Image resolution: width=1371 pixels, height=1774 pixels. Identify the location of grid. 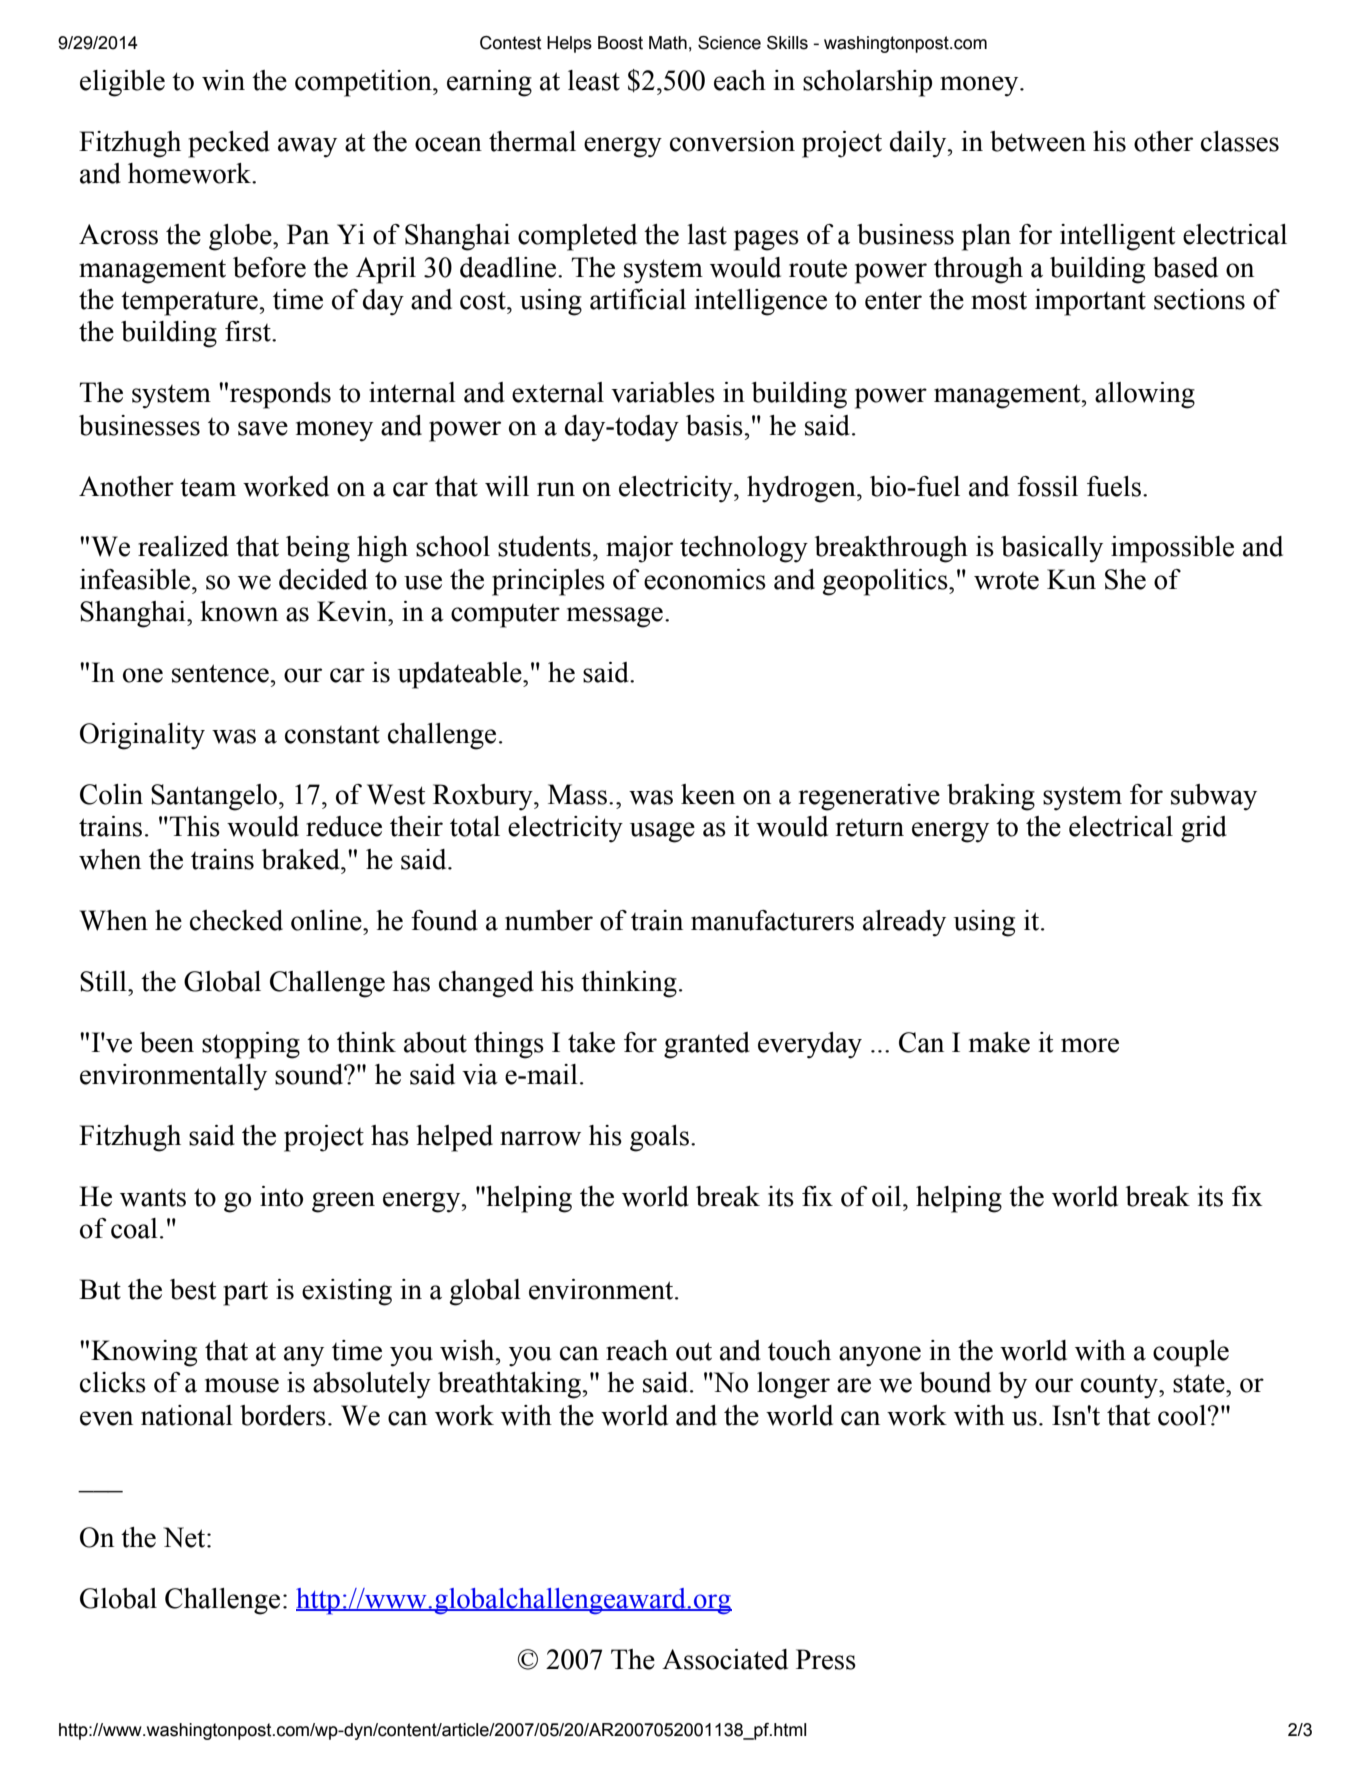
(1204, 829).
